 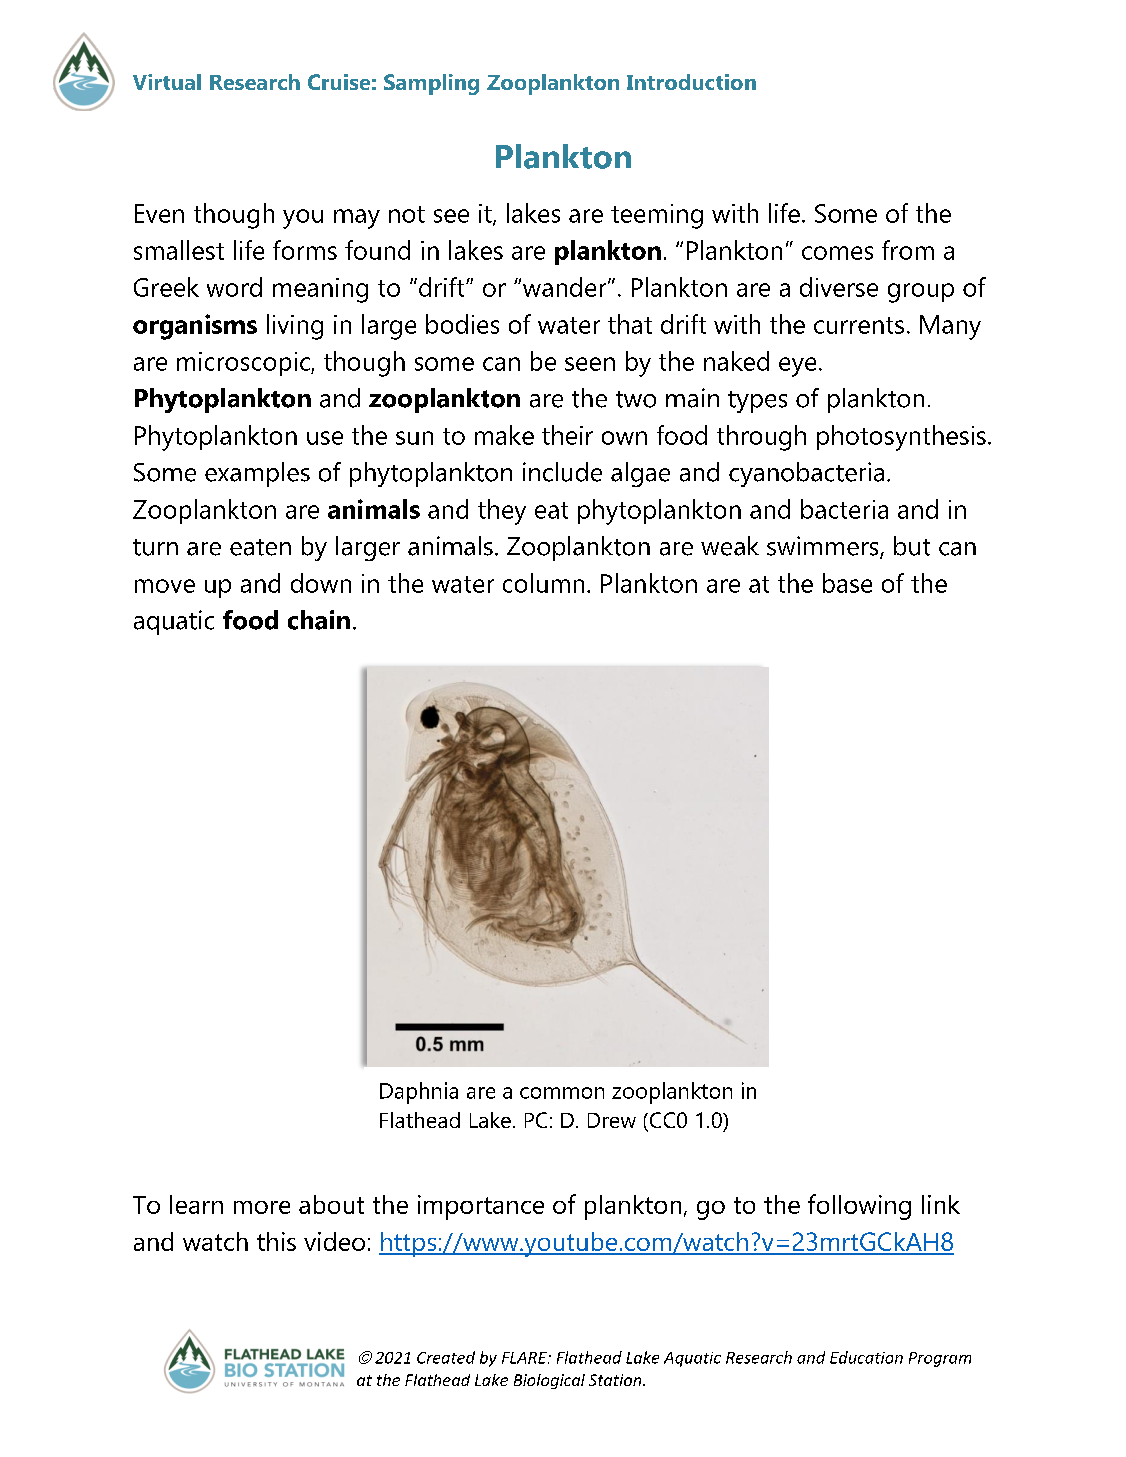 I want to click on photosynthesis, so click(x=901, y=438).
